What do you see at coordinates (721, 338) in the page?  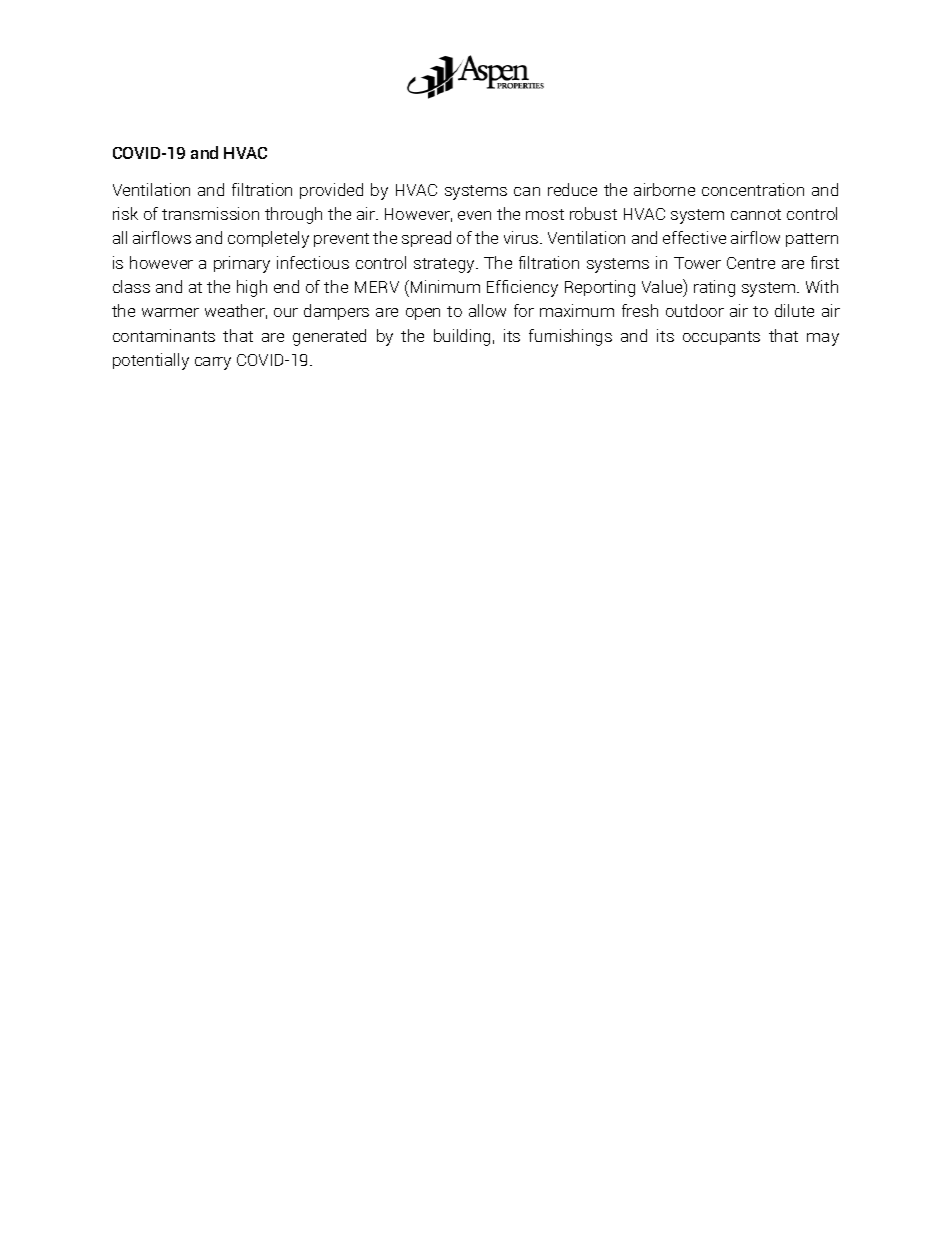 I see `occupants` at bounding box center [721, 338].
